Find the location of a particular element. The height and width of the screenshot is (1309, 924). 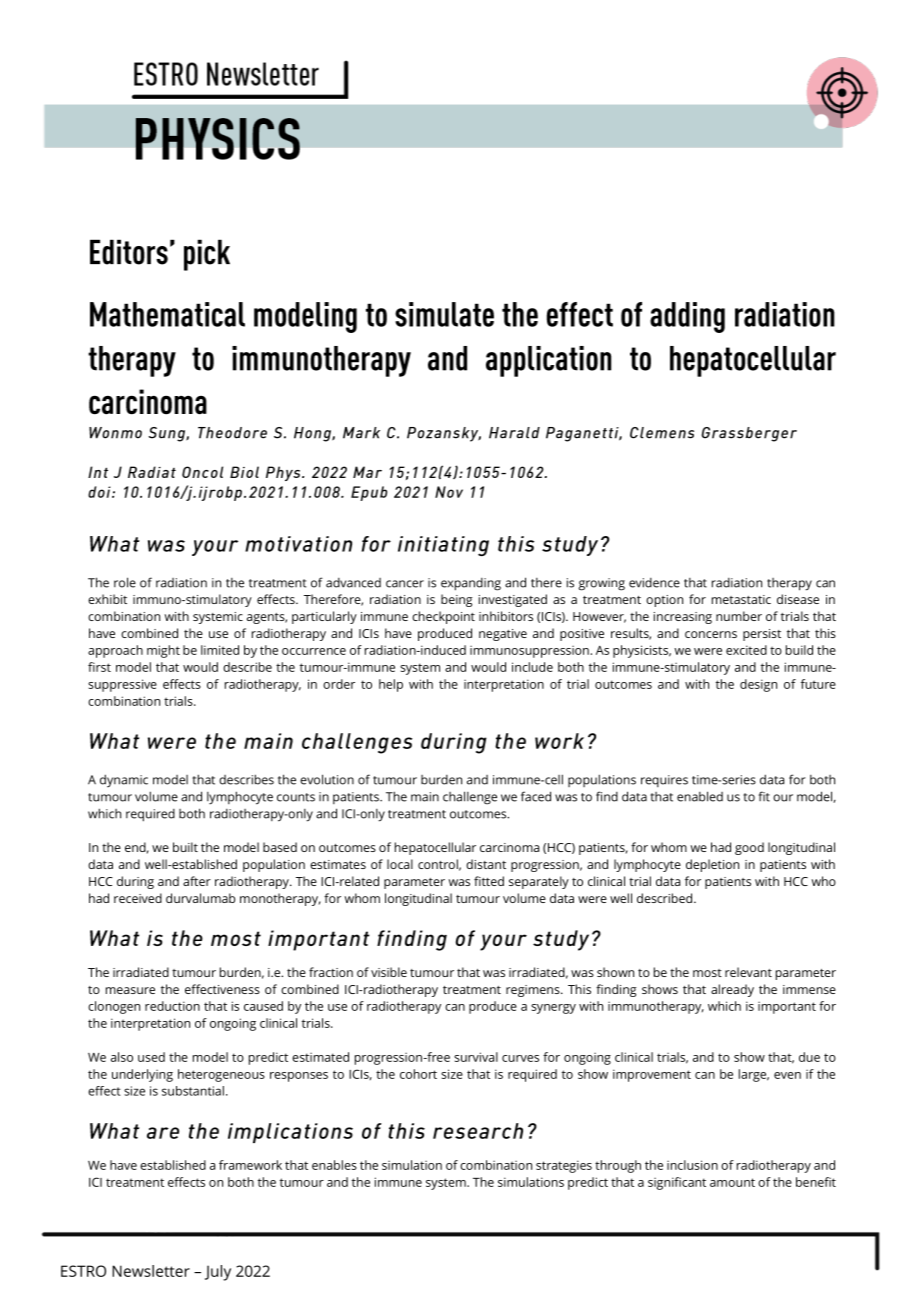

being is located at coordinates (457, 600).
